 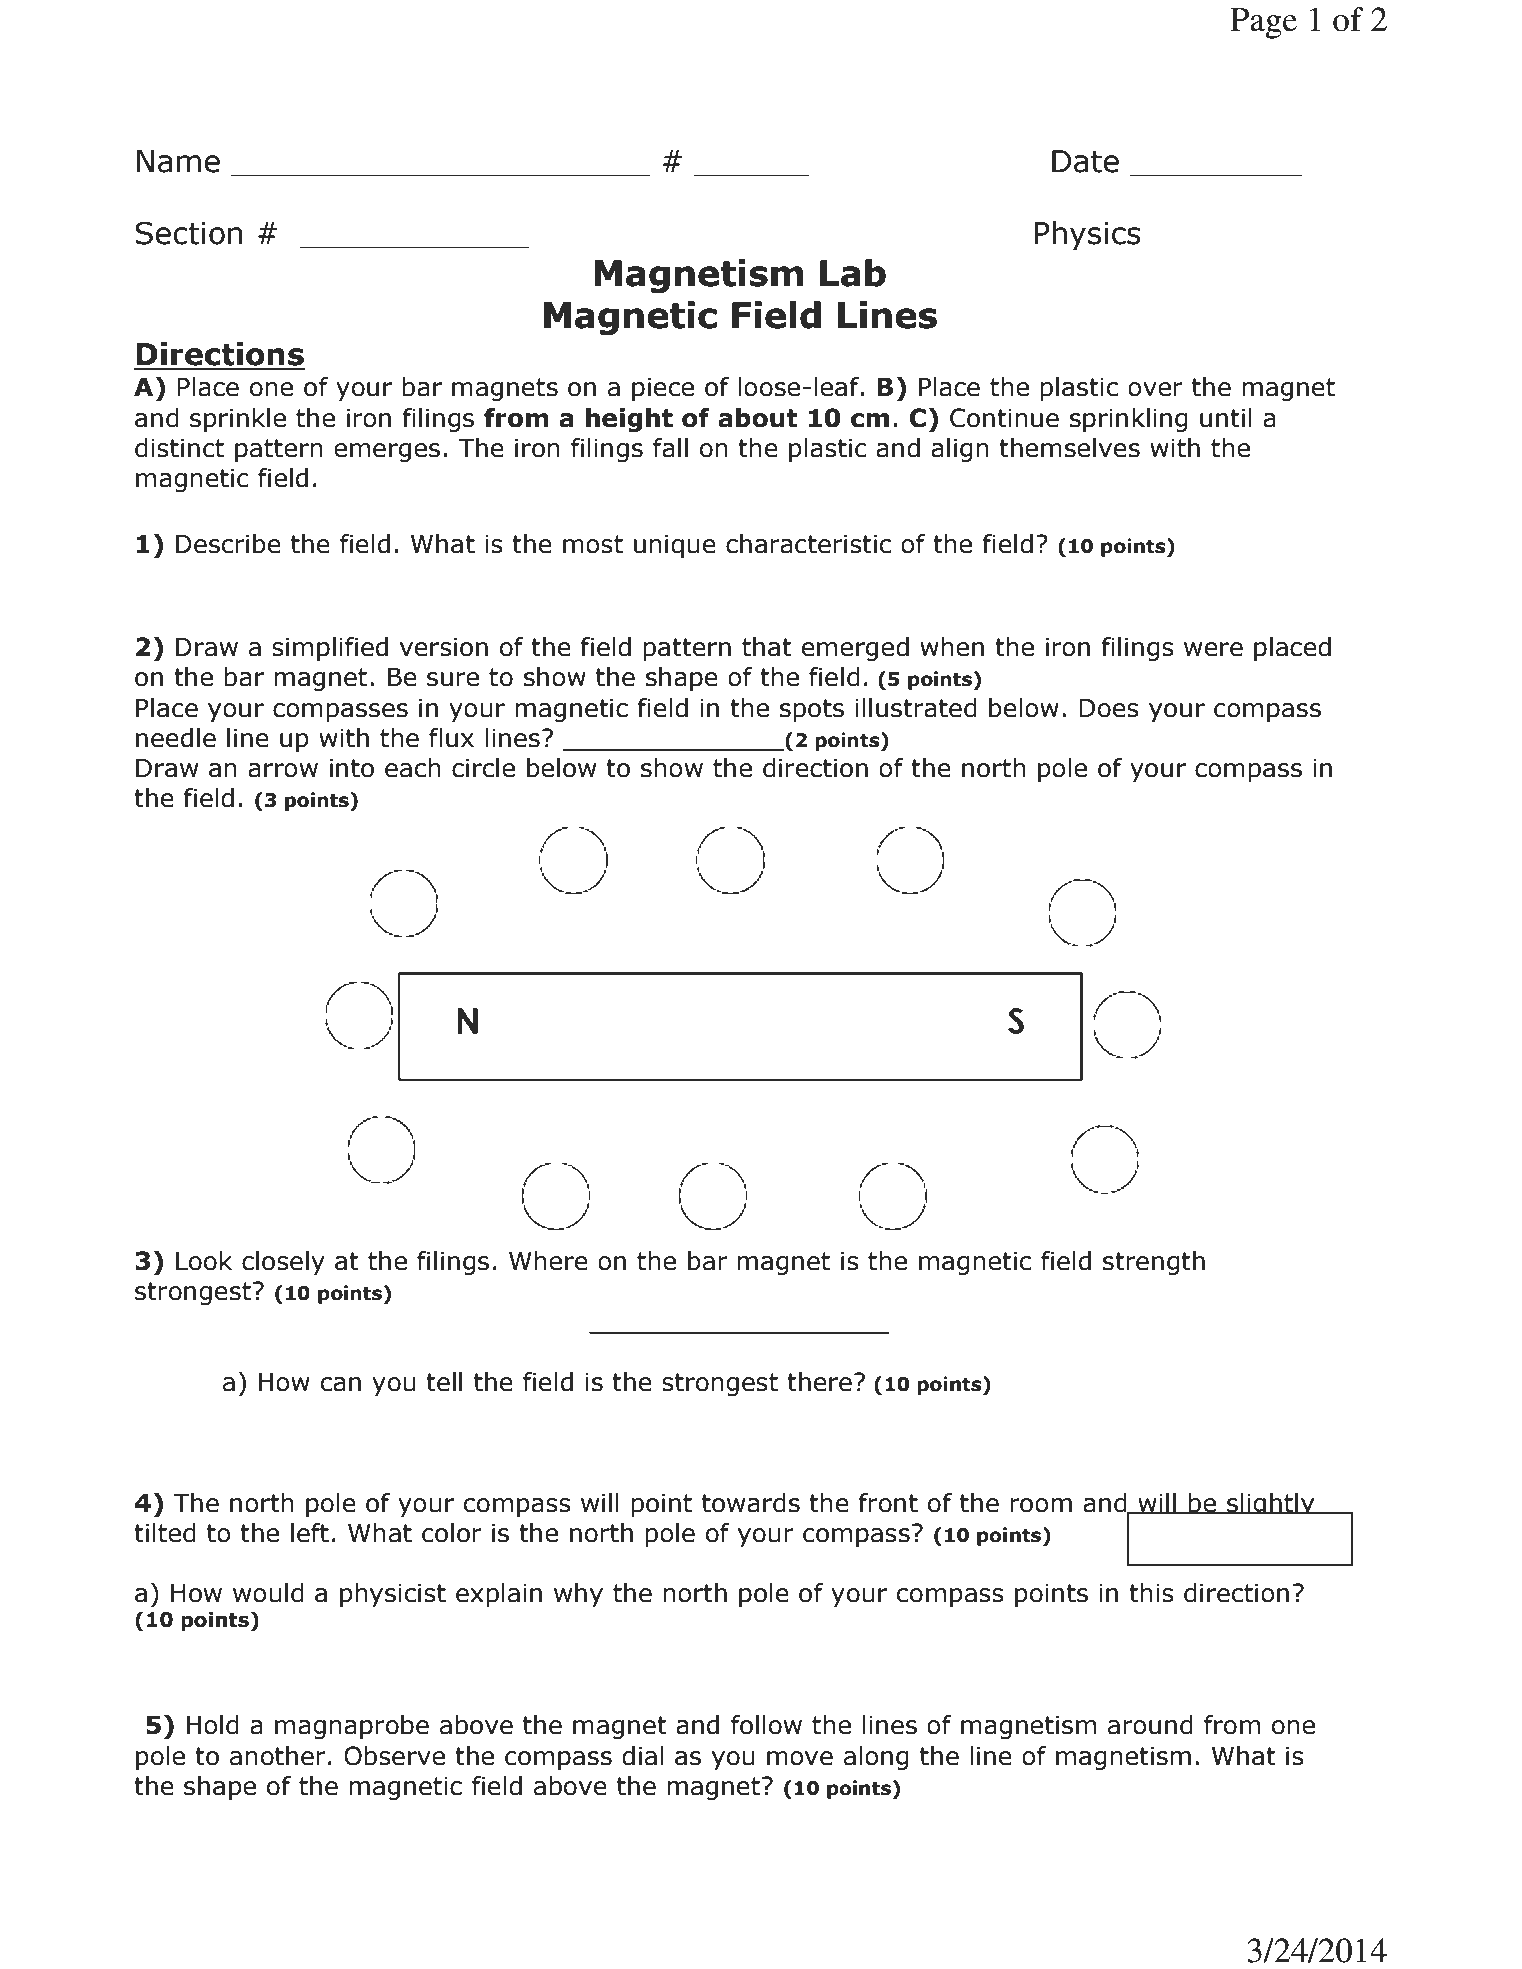 I want to click on Does, so click(x=1109, y=708).
